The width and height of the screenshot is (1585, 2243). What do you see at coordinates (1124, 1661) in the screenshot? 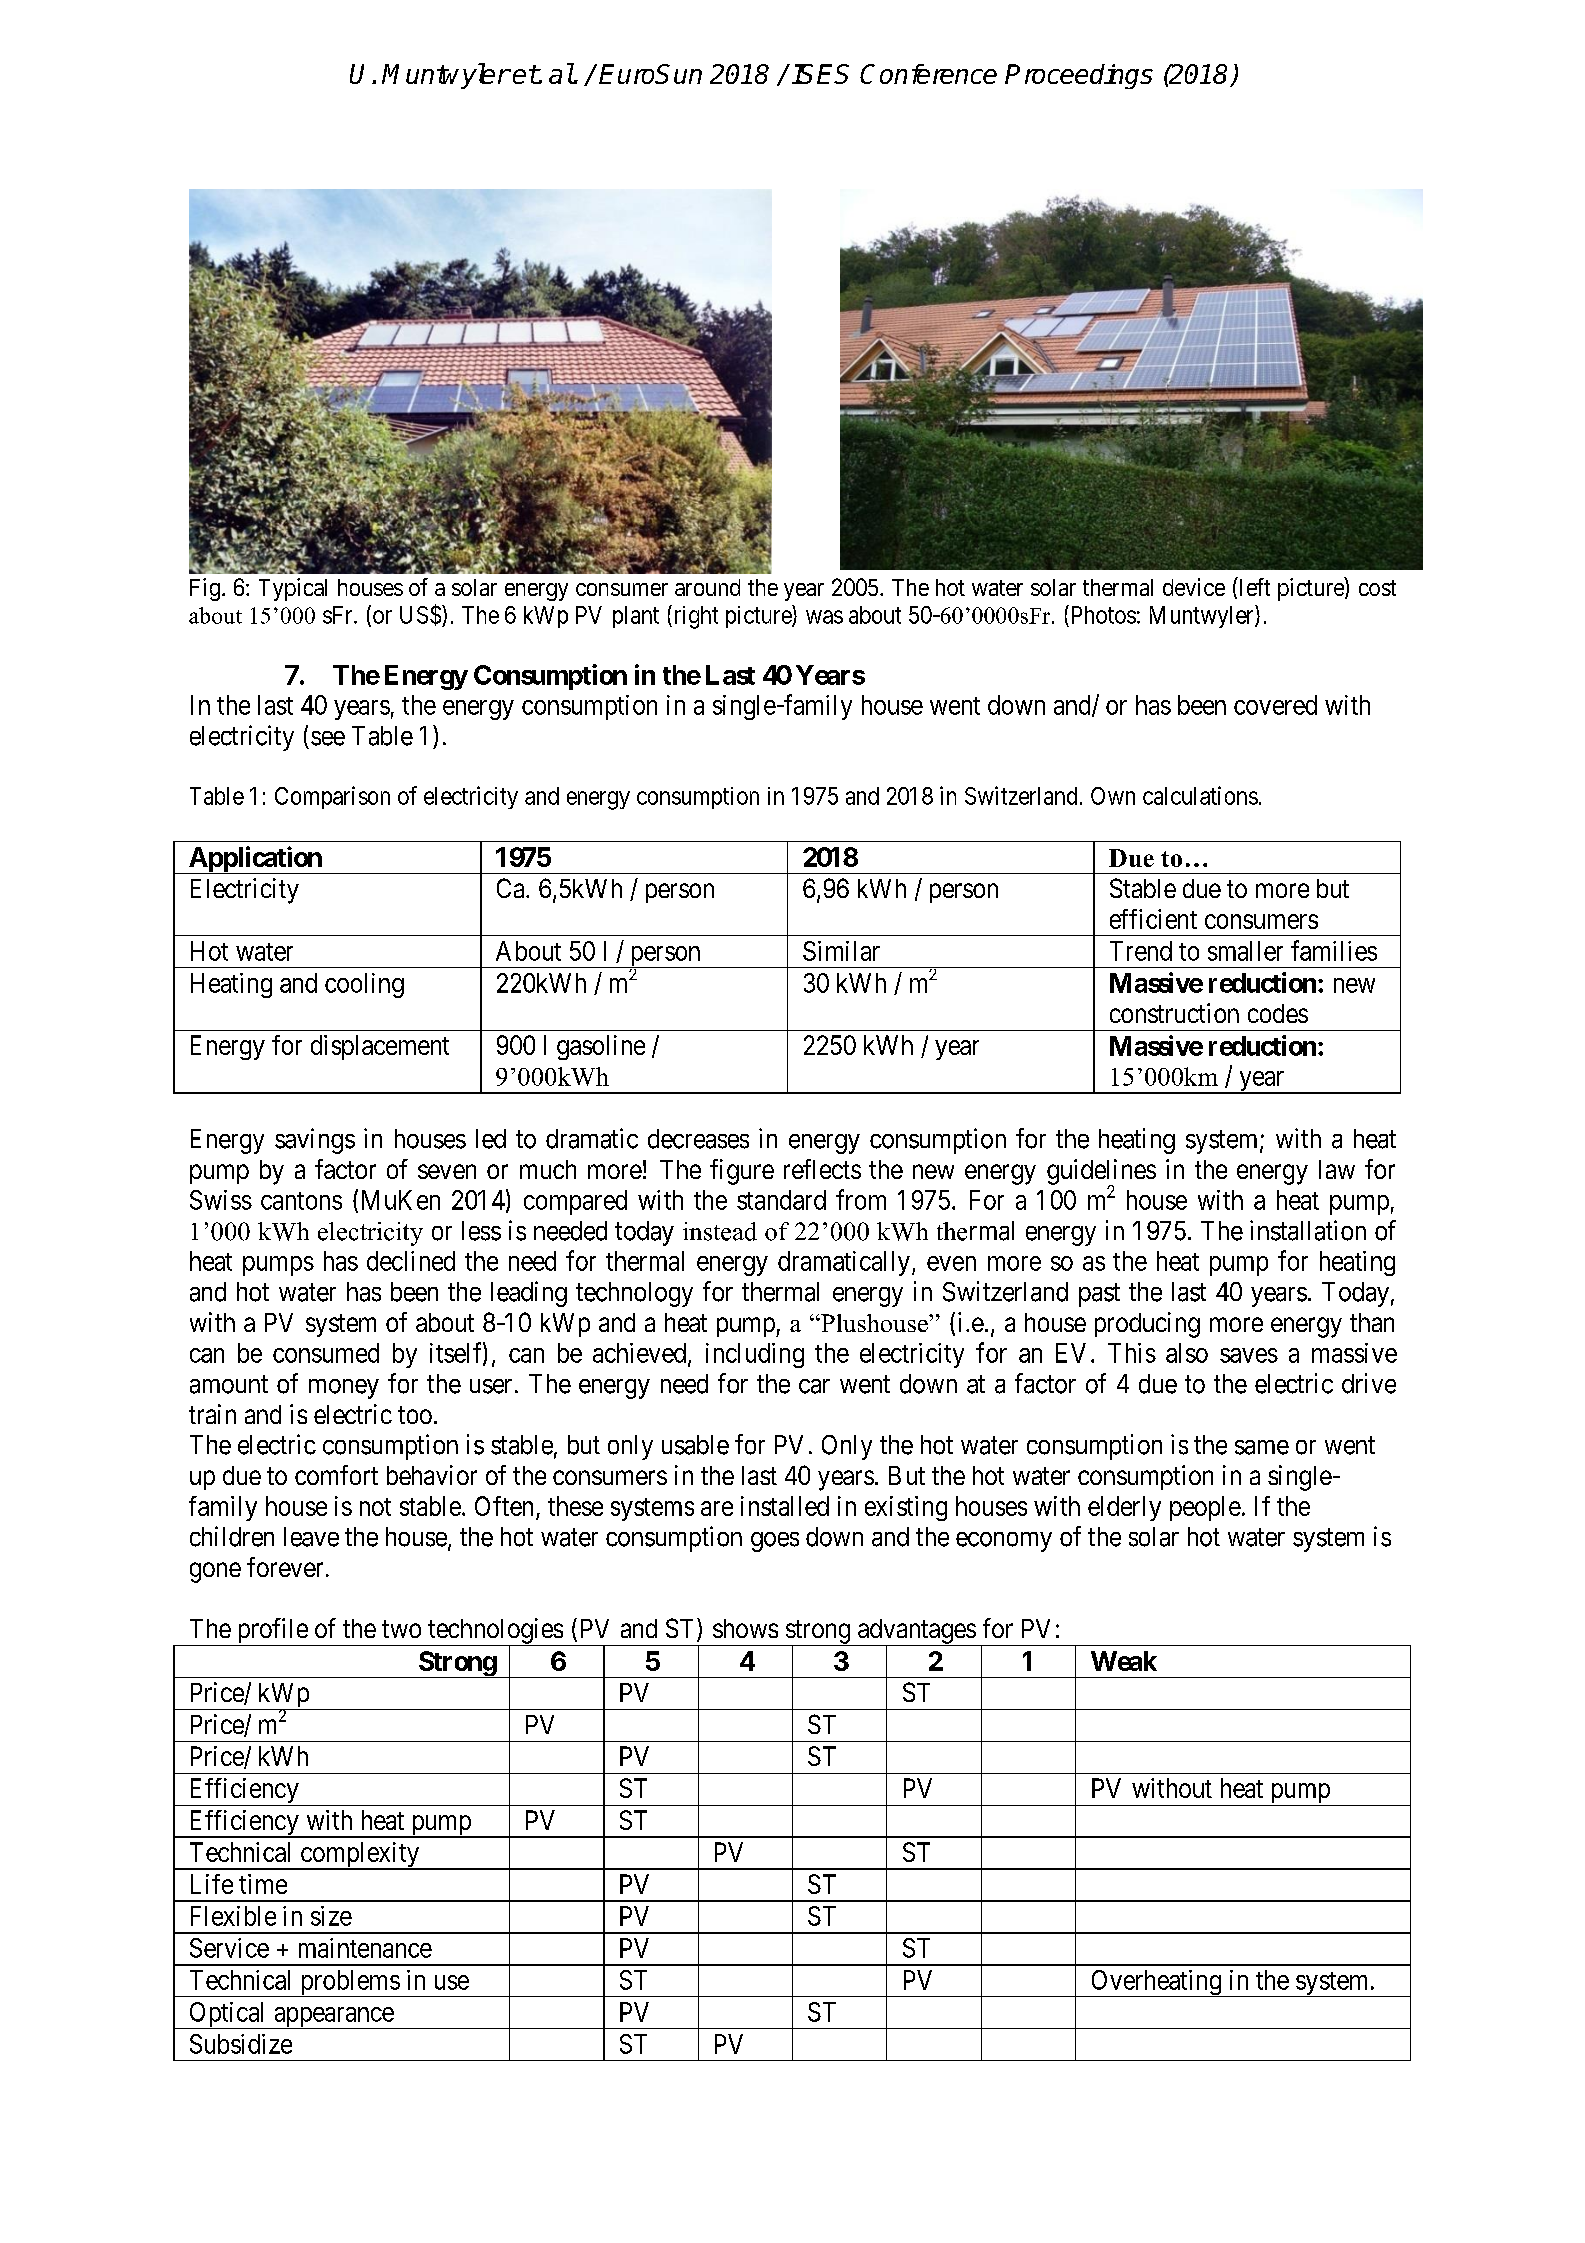
I see `Weak` at bounding box center [1124, 1661].
